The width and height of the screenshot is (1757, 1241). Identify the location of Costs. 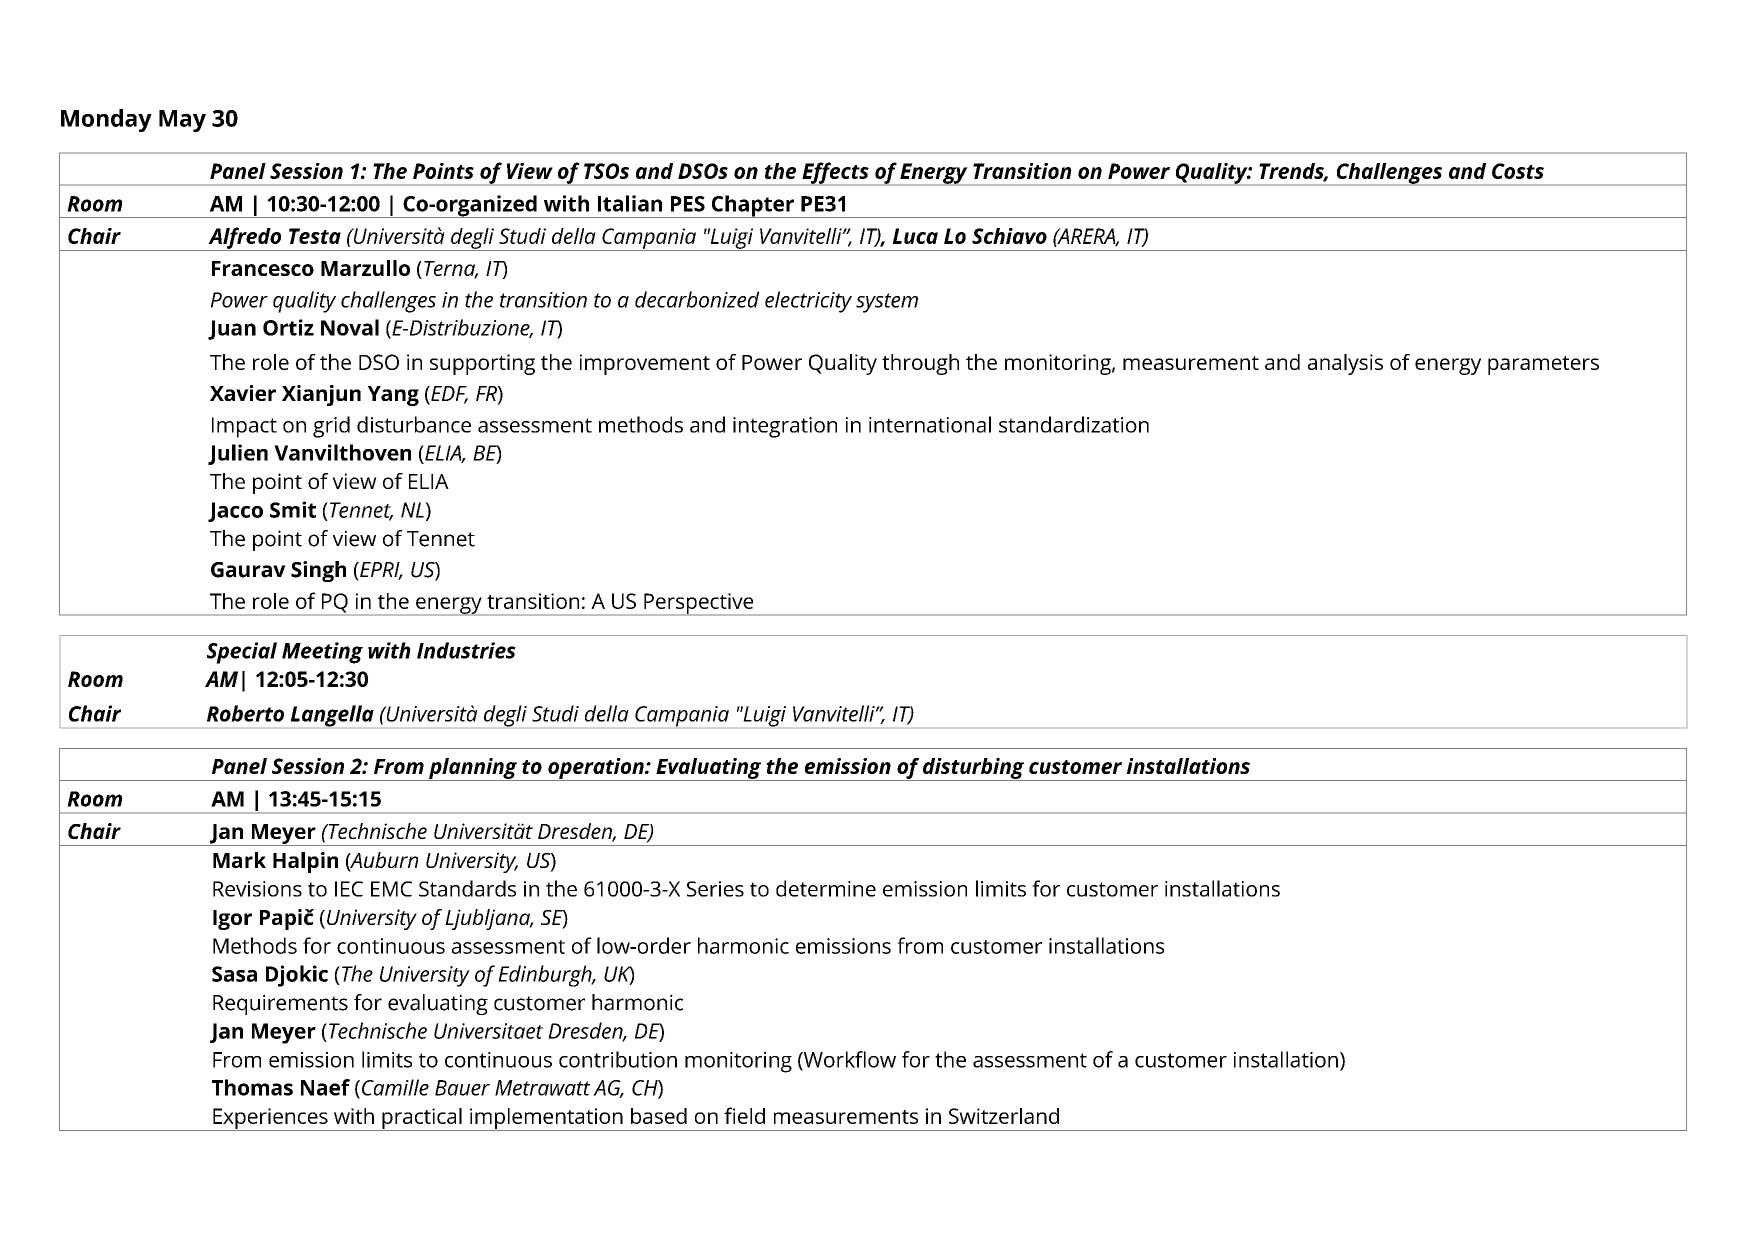
(1518, 171).
